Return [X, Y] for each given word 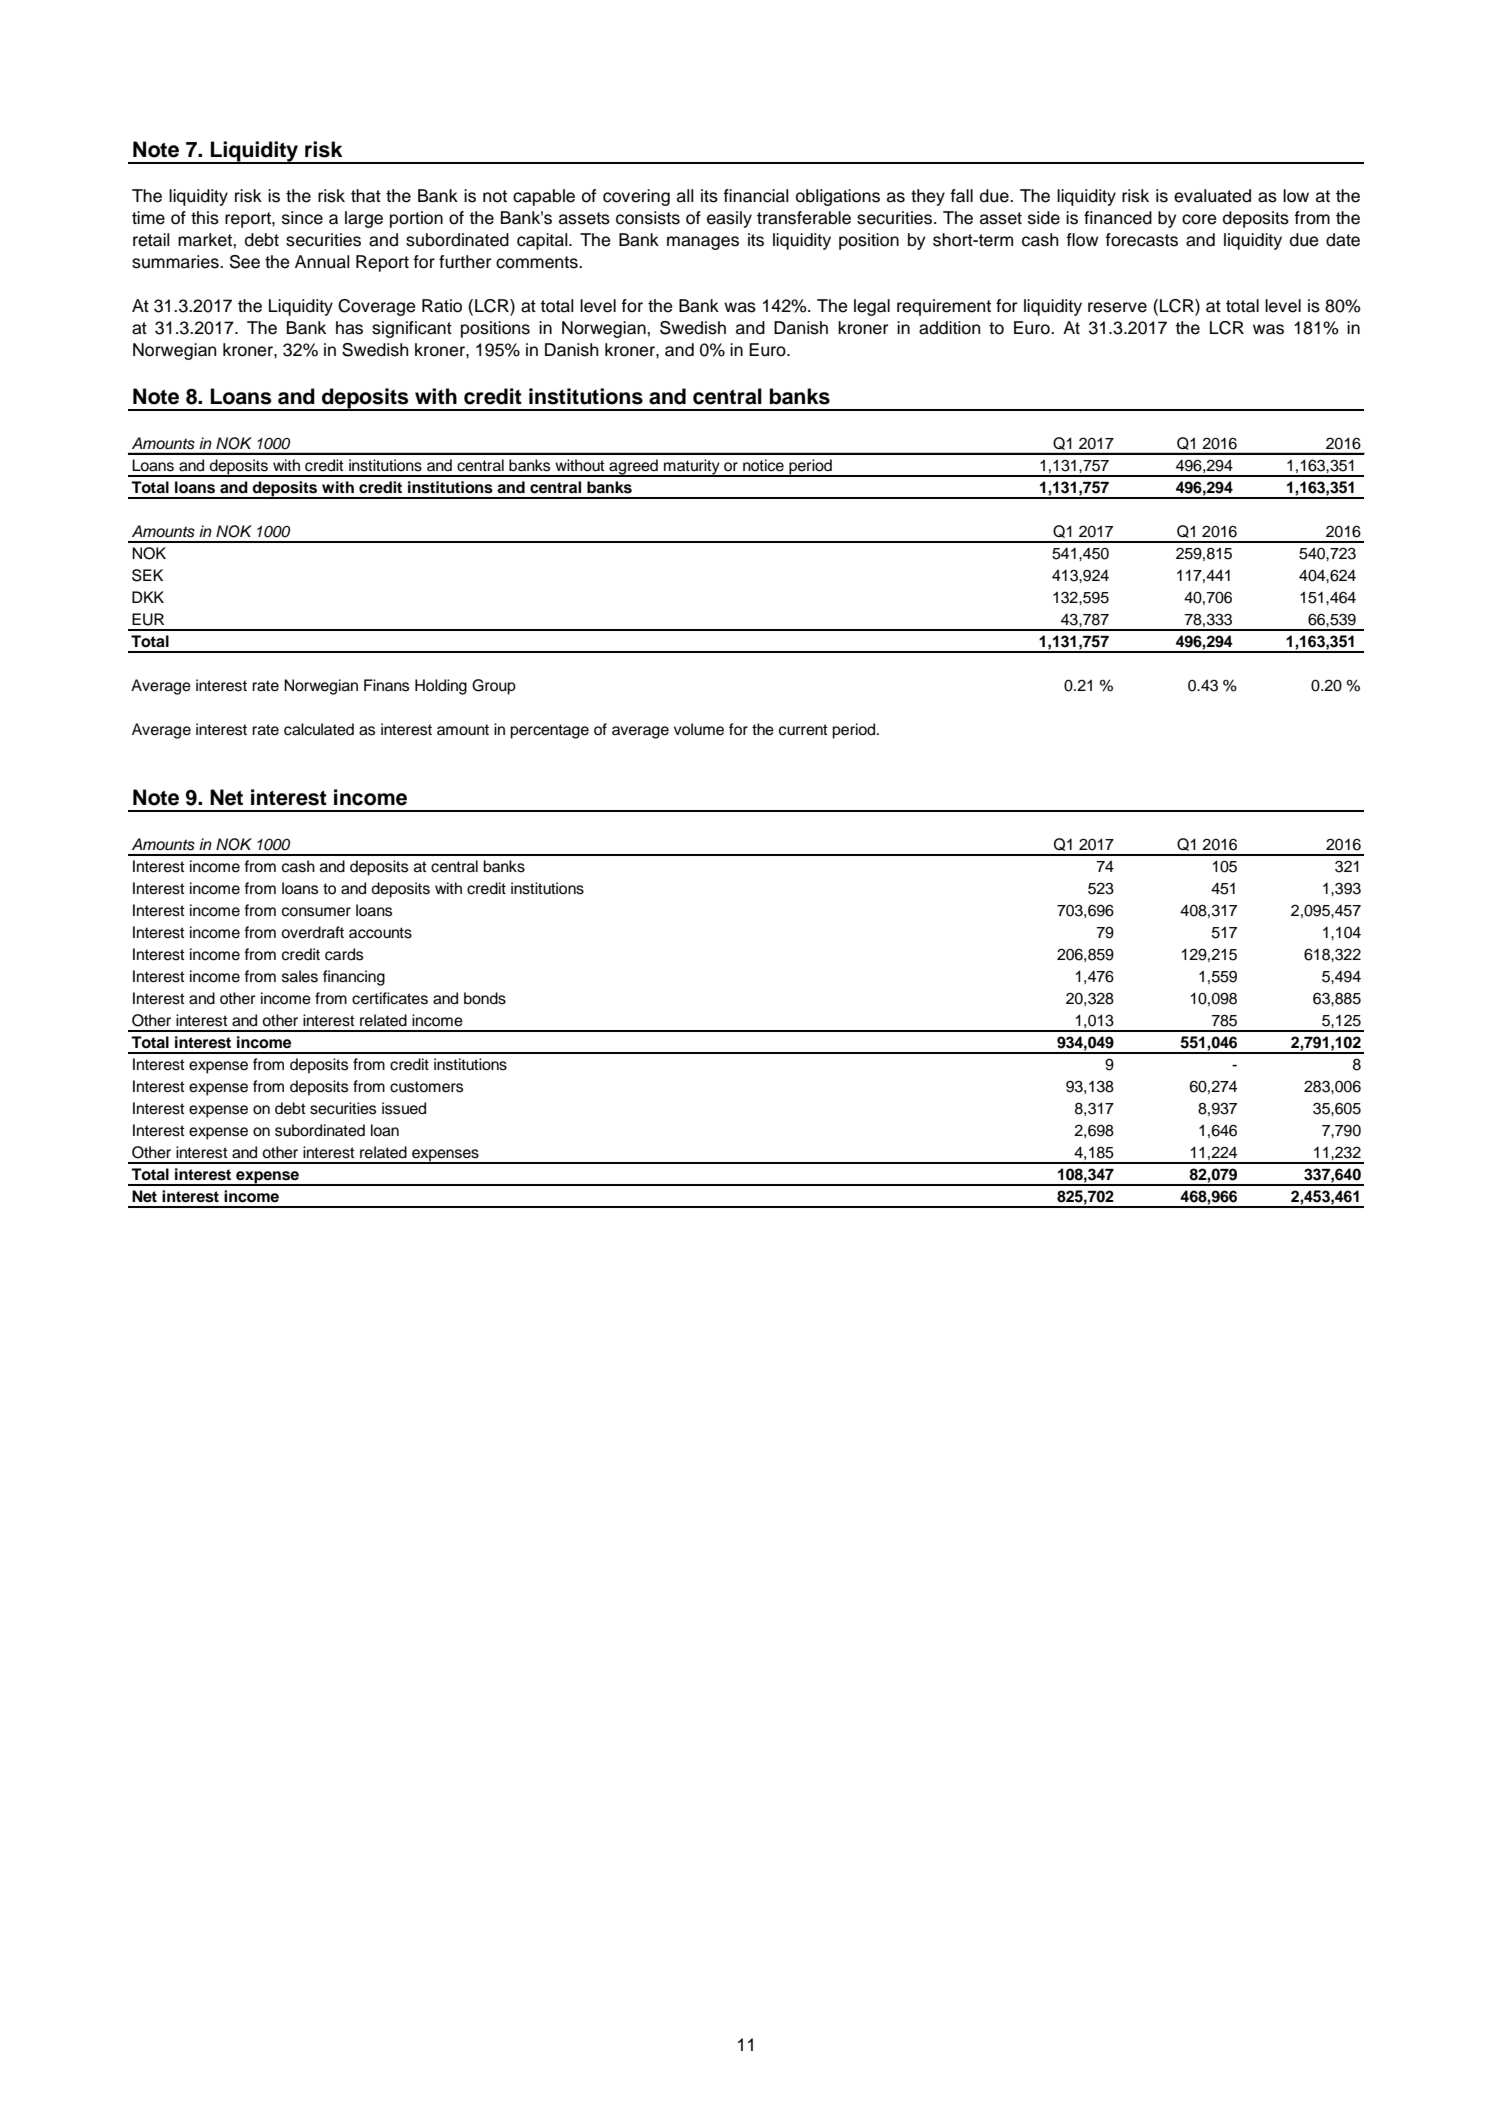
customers [426, 1087]
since [302, 218]
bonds [485, 998]
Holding [441, 687]
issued [404, 1108]
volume [699, 729]
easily [729, 219]
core [1199, 219]
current [803, 730]
